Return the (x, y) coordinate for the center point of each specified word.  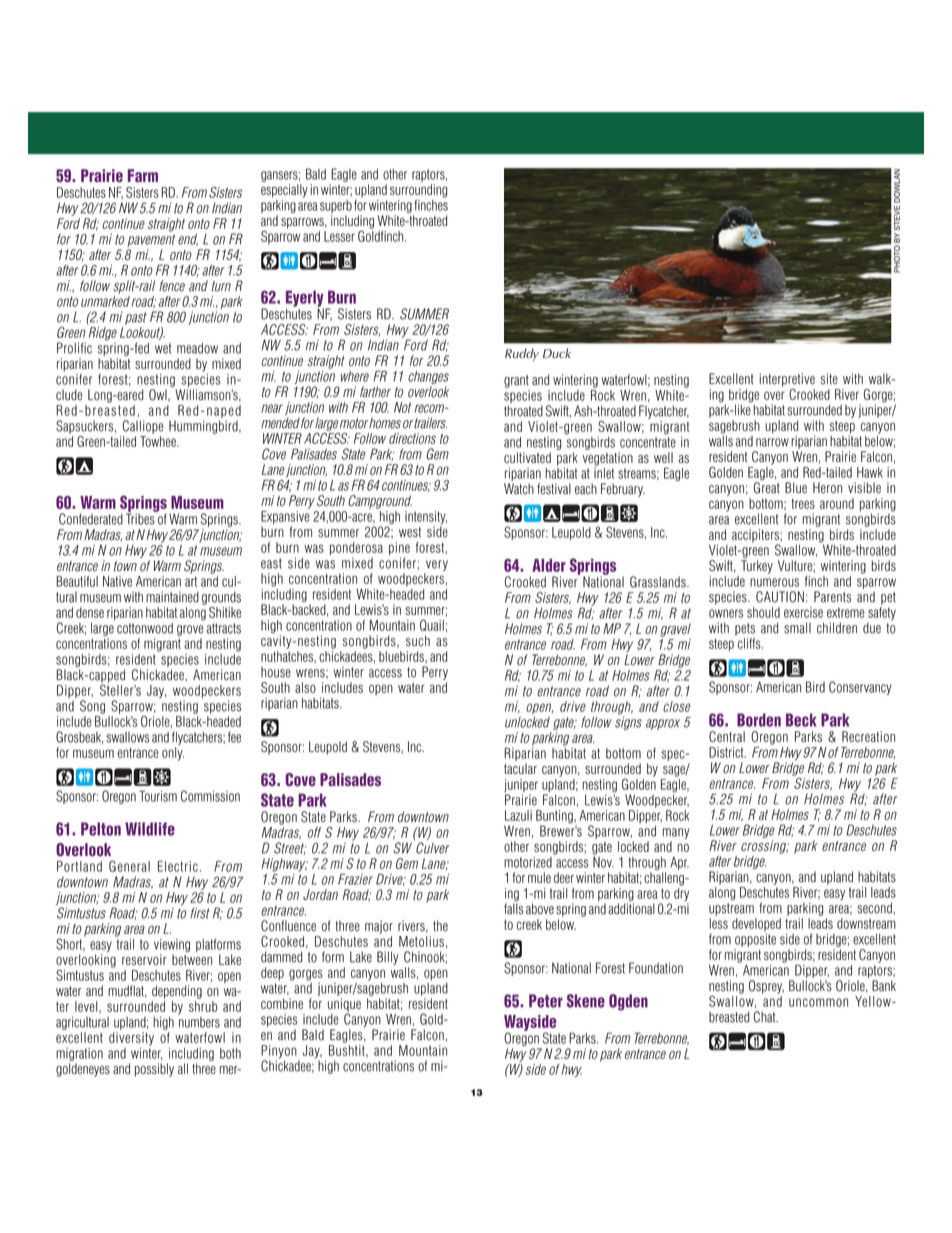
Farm (143, 176)
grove (190, 630)
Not (402, 407)
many (676, 833)
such (418, 641)
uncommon (818, 1002)
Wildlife (150, 829)
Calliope (143, 427)
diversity (131, 1039)
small (797, 628)
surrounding (418, 191)
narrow (772, 442)
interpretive (787, 380)
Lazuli (518, 815)
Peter (546, 1001)
